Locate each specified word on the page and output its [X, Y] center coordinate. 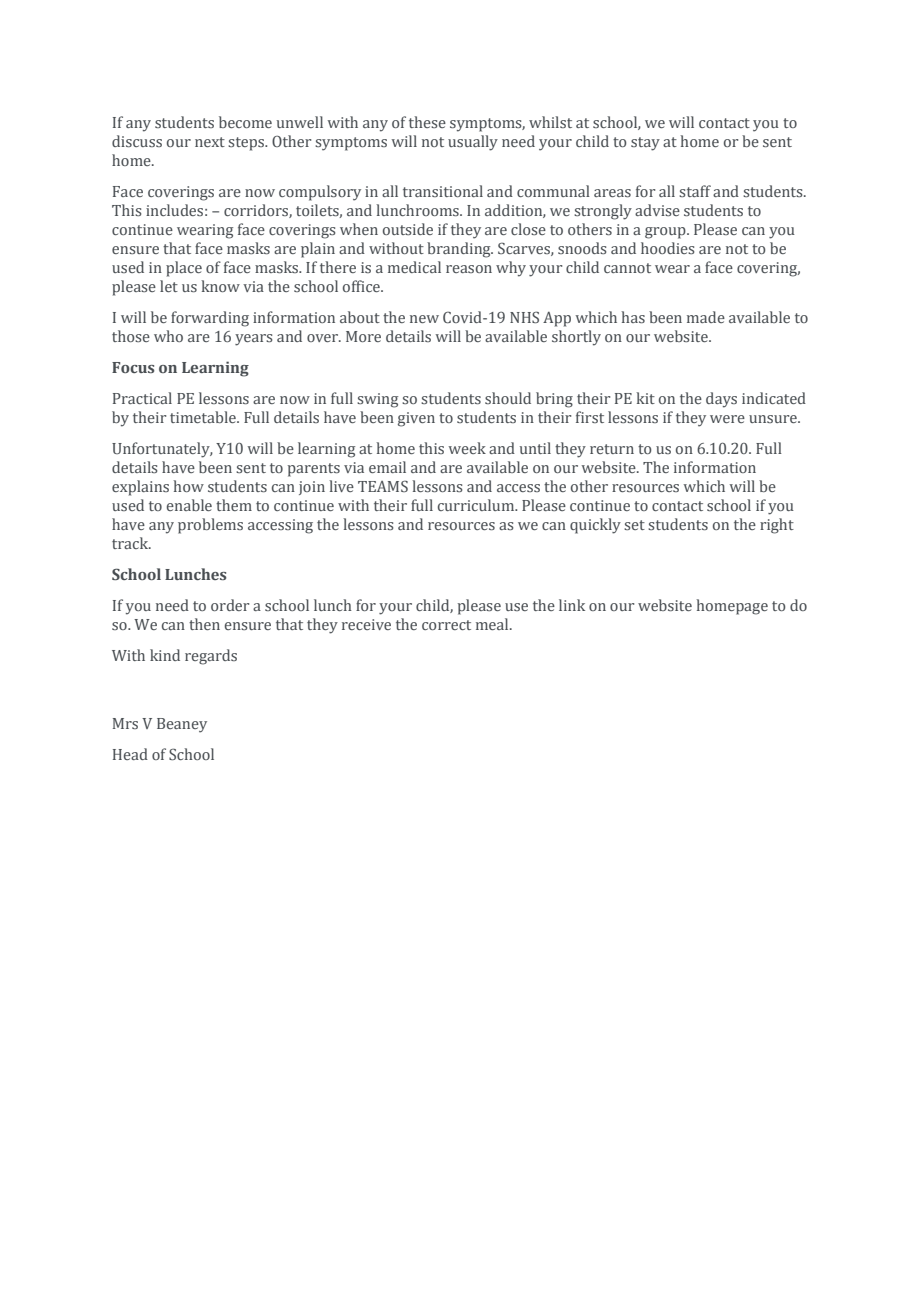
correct [446, 625]
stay [645, 144]
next [210, 142]
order [230, 605]
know [220, 286]
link [572, 605]
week [467, 448]
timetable [204, 417]
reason [469, 269]
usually [473, 143]
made [706, 317]
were [727, 419]
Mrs [125, 723]
